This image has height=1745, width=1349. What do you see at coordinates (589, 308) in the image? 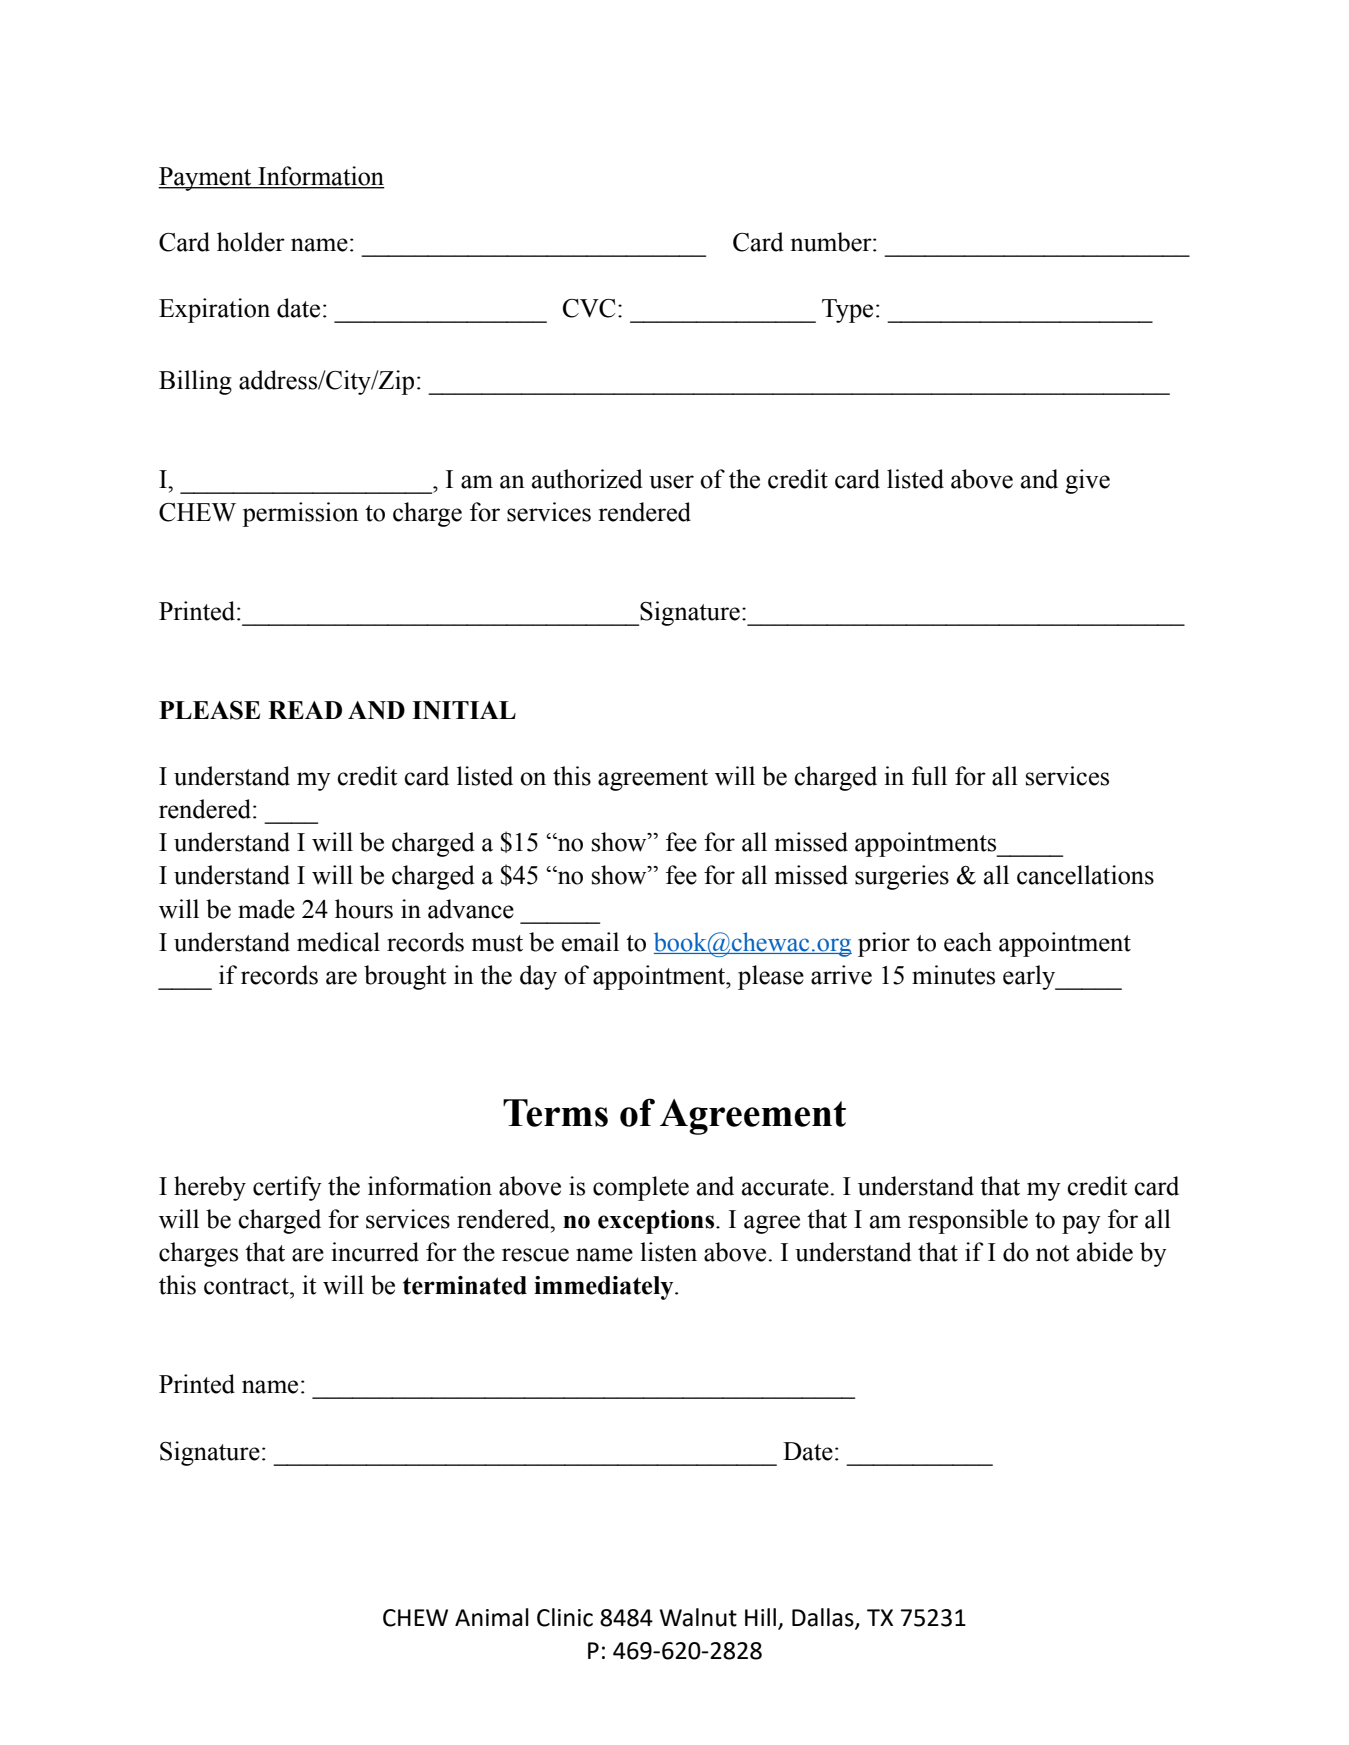
I see `CVC` at bounding box center [589, 308].
